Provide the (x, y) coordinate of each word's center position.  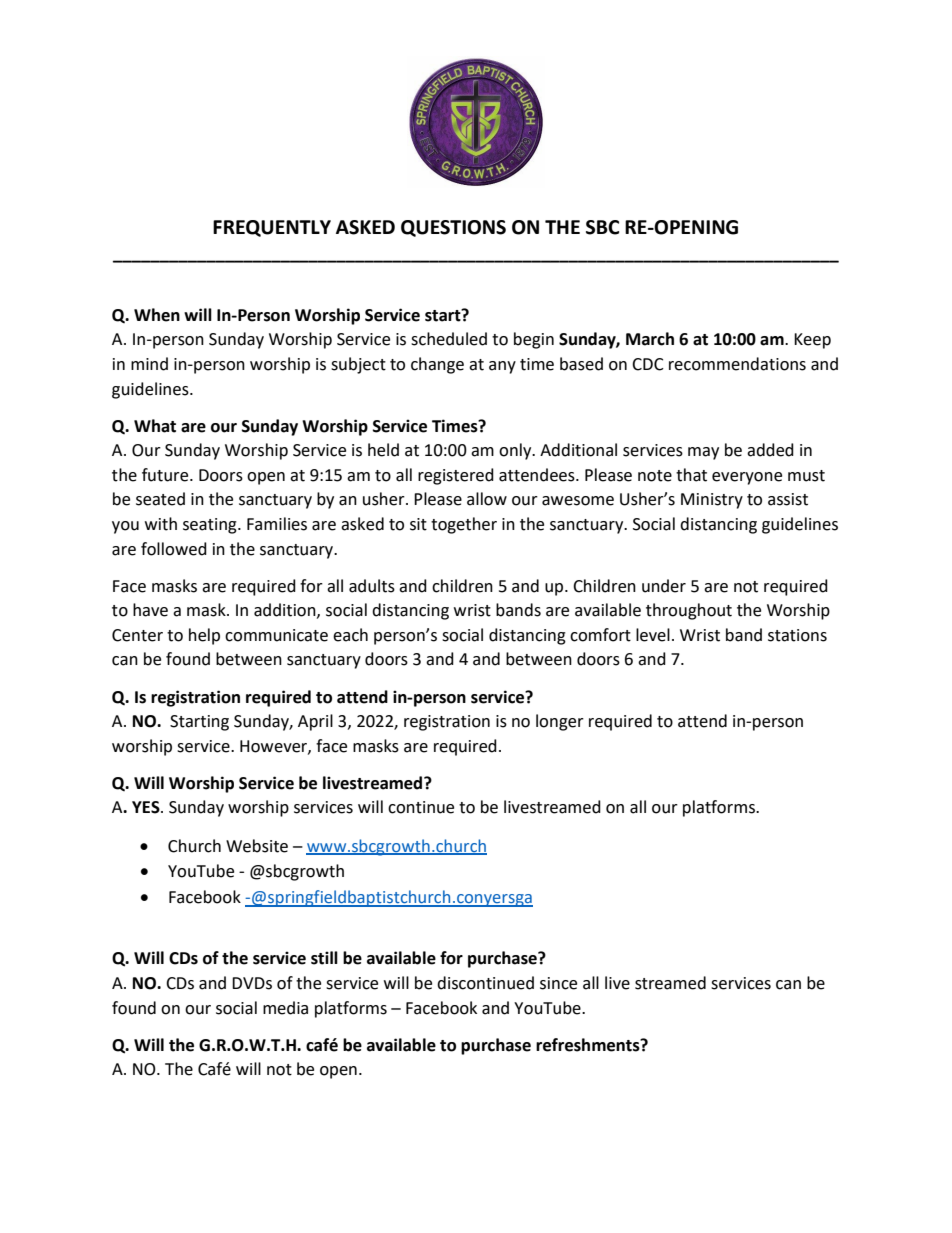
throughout (689, 611)
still (324, 958)
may (703, 453)
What (155, 426)
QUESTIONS (453, 228)
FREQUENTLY (272, 228)
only (516, 451)
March (650, 339)
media (285, 1008)
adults (372, 586)
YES (147, 807)
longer (560, 722)
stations (797, 635)
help (204, 636)
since (558, 983)
